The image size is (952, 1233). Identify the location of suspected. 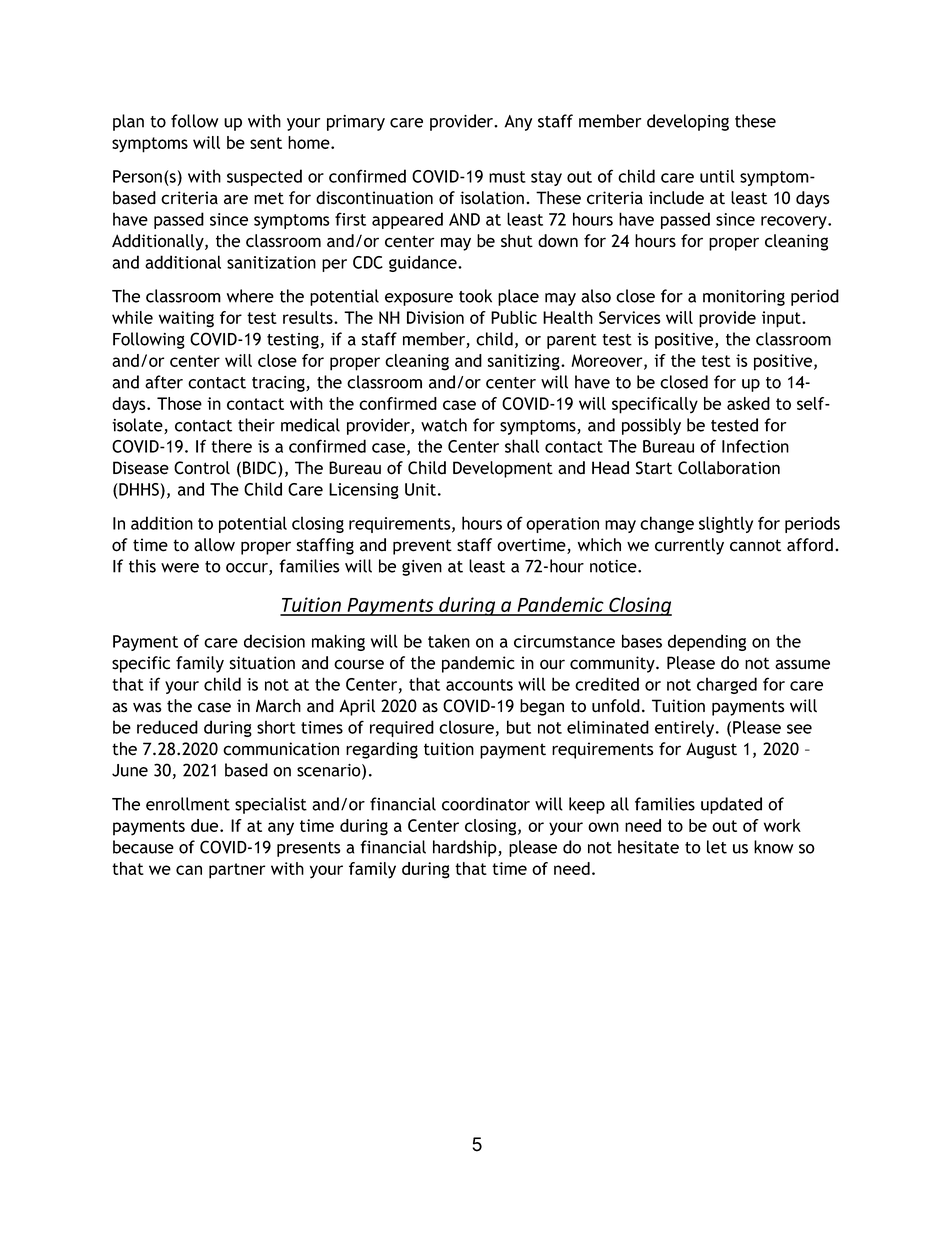
(264, 177).
